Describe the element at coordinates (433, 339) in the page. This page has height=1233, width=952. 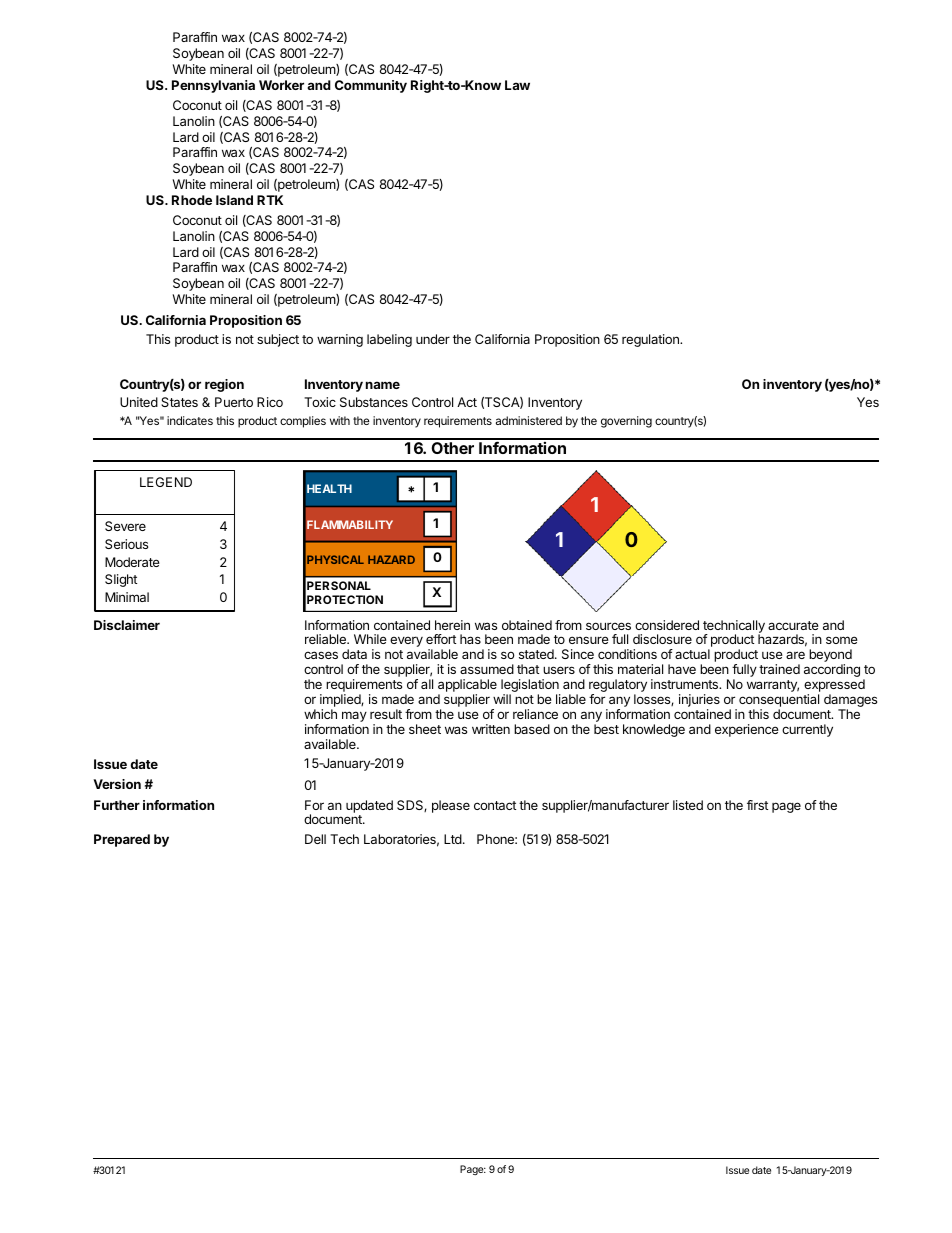
I see `under` at that location.
